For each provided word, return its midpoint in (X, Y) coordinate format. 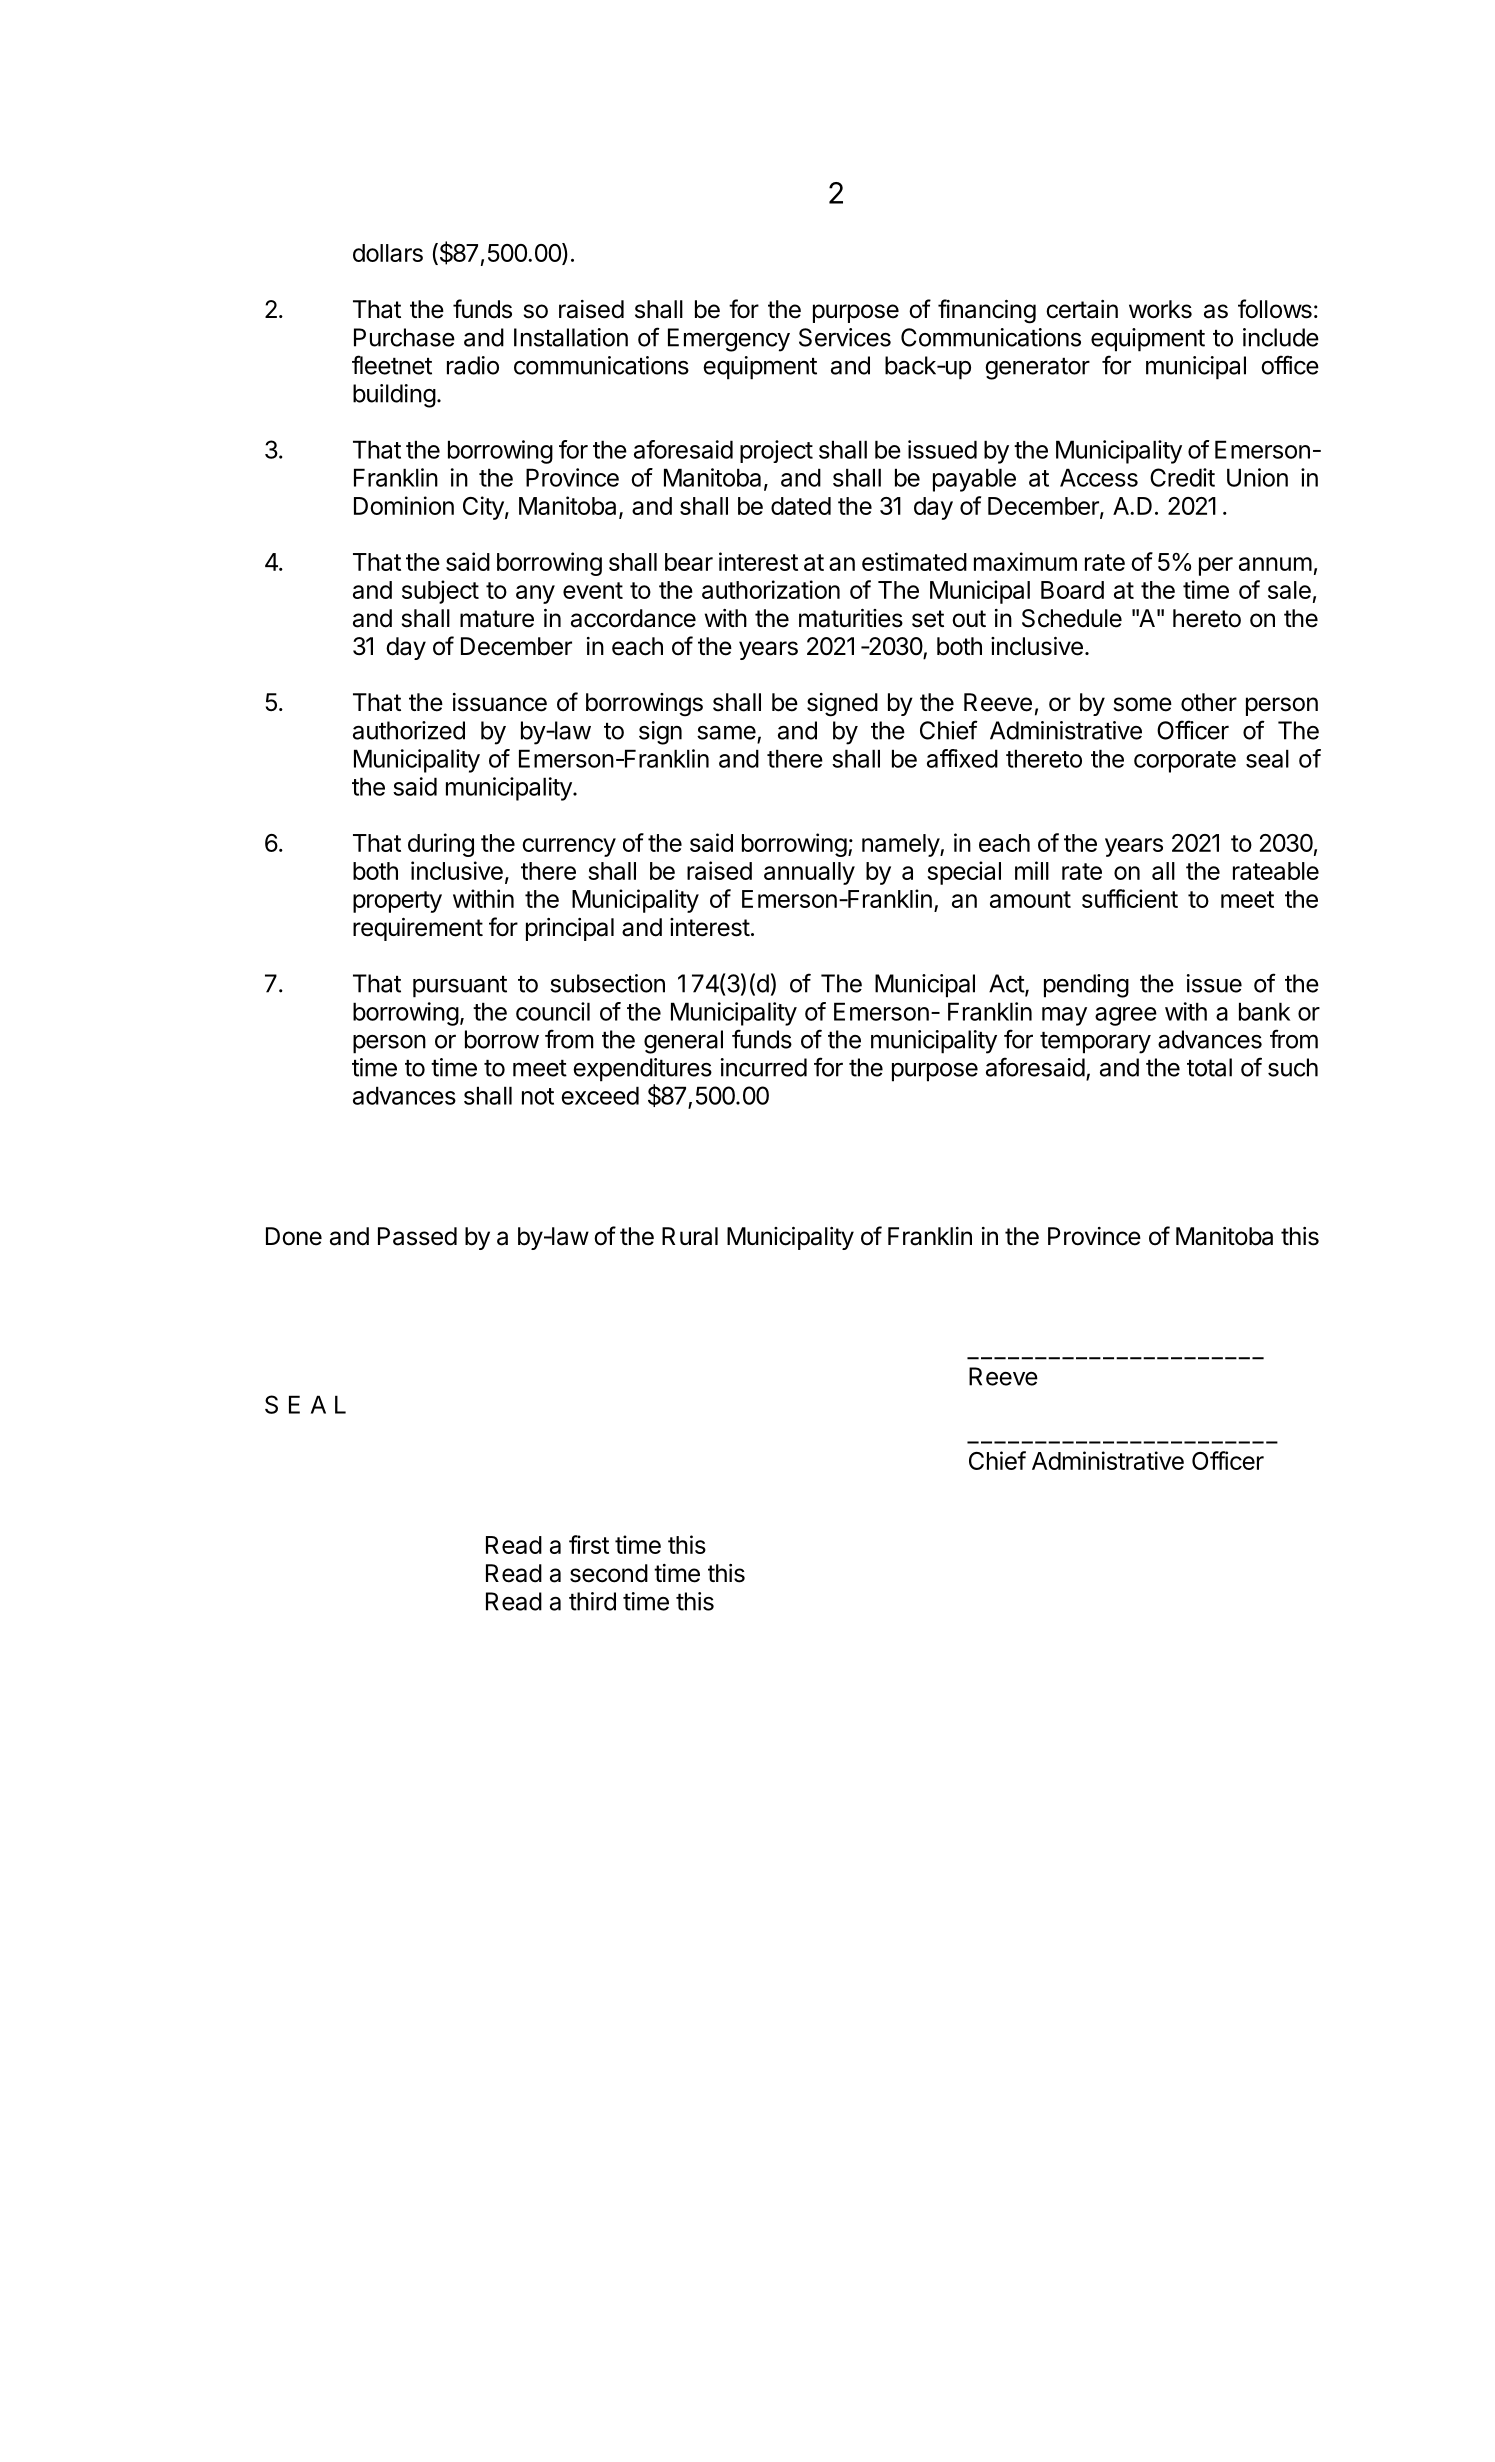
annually (809, 873)
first (589, 1544)
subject (440, 592)
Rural (690, 1236)
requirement (418, 929)
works (1160, 309)
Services (845, 337)
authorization (771, 589)
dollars (388, 253)
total (1209, 1067)
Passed (417, 1236)
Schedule (1072, 618)
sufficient (1130, 898)
